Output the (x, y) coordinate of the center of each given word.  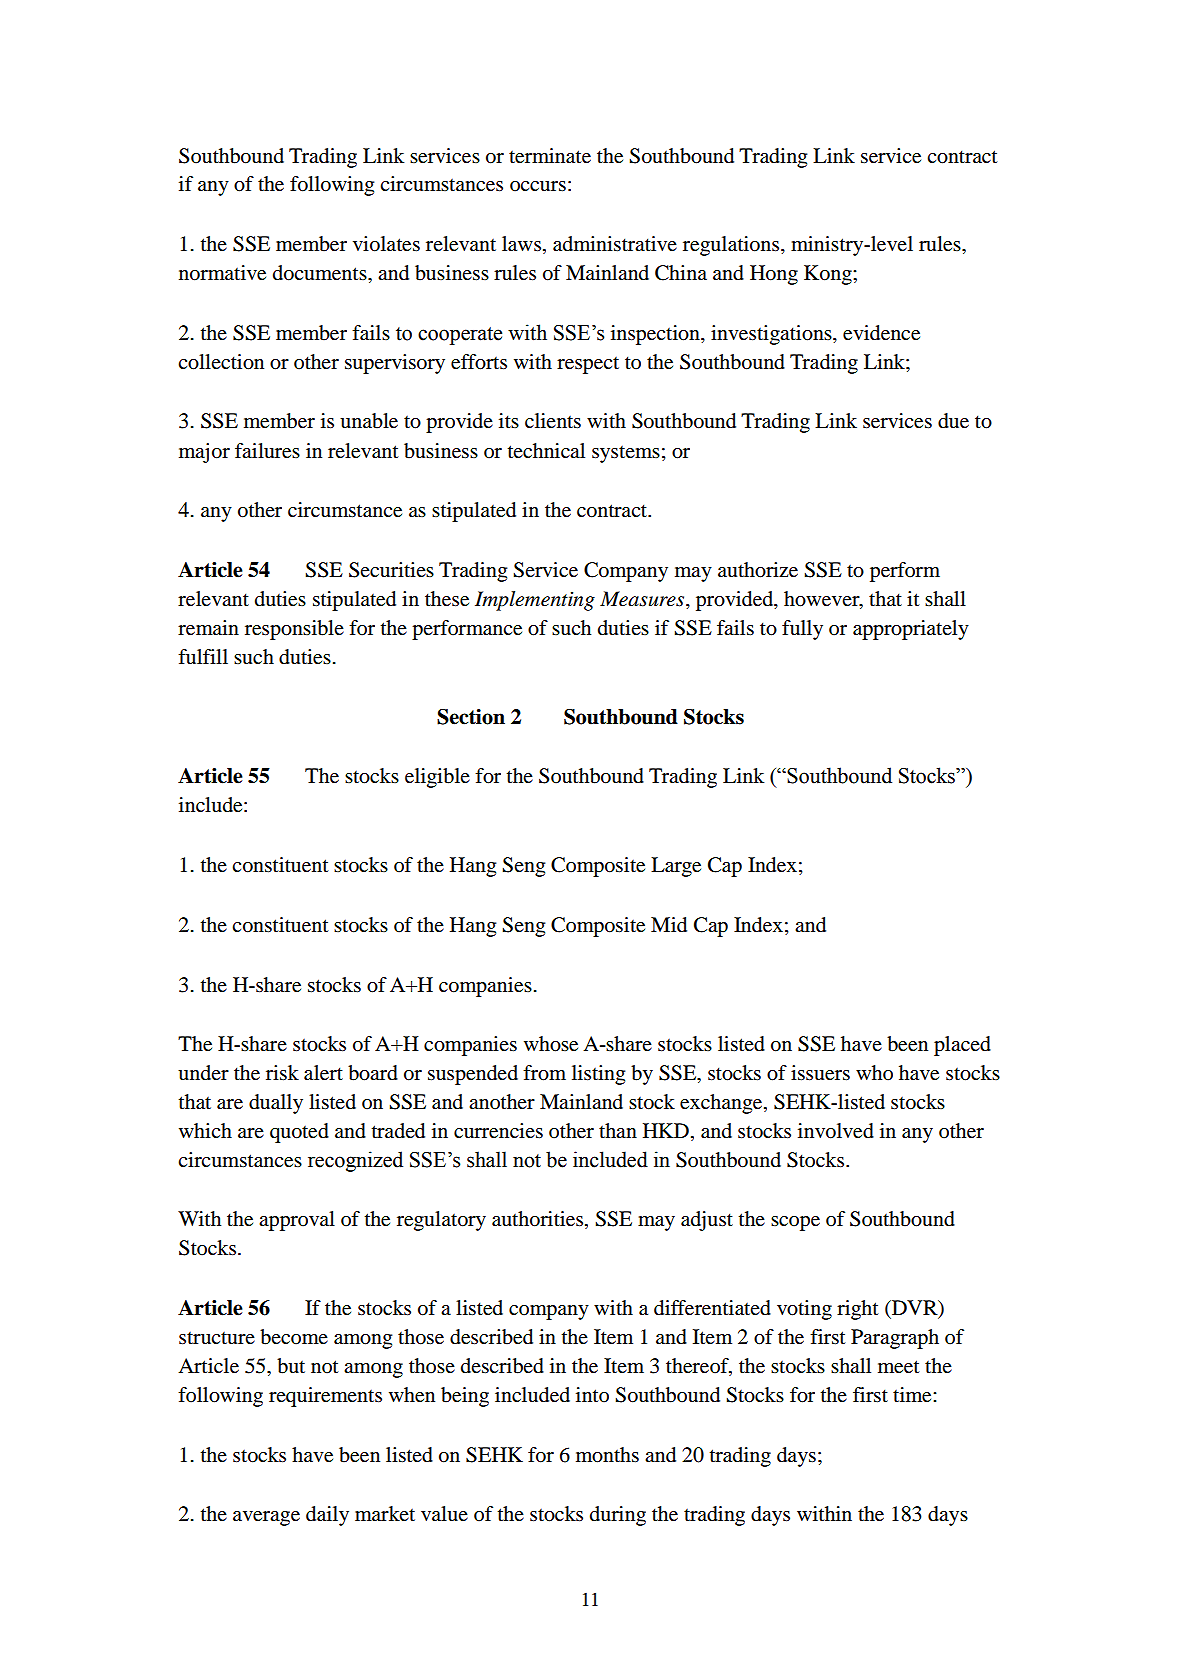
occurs (538, 186)
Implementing (535, 601)
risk (282, 1073)
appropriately (911, 630)
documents (321, 273)
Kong (829, 275)
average (266, 1518)
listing (598, 1075)
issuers (820, 1073)
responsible (294, 630)
